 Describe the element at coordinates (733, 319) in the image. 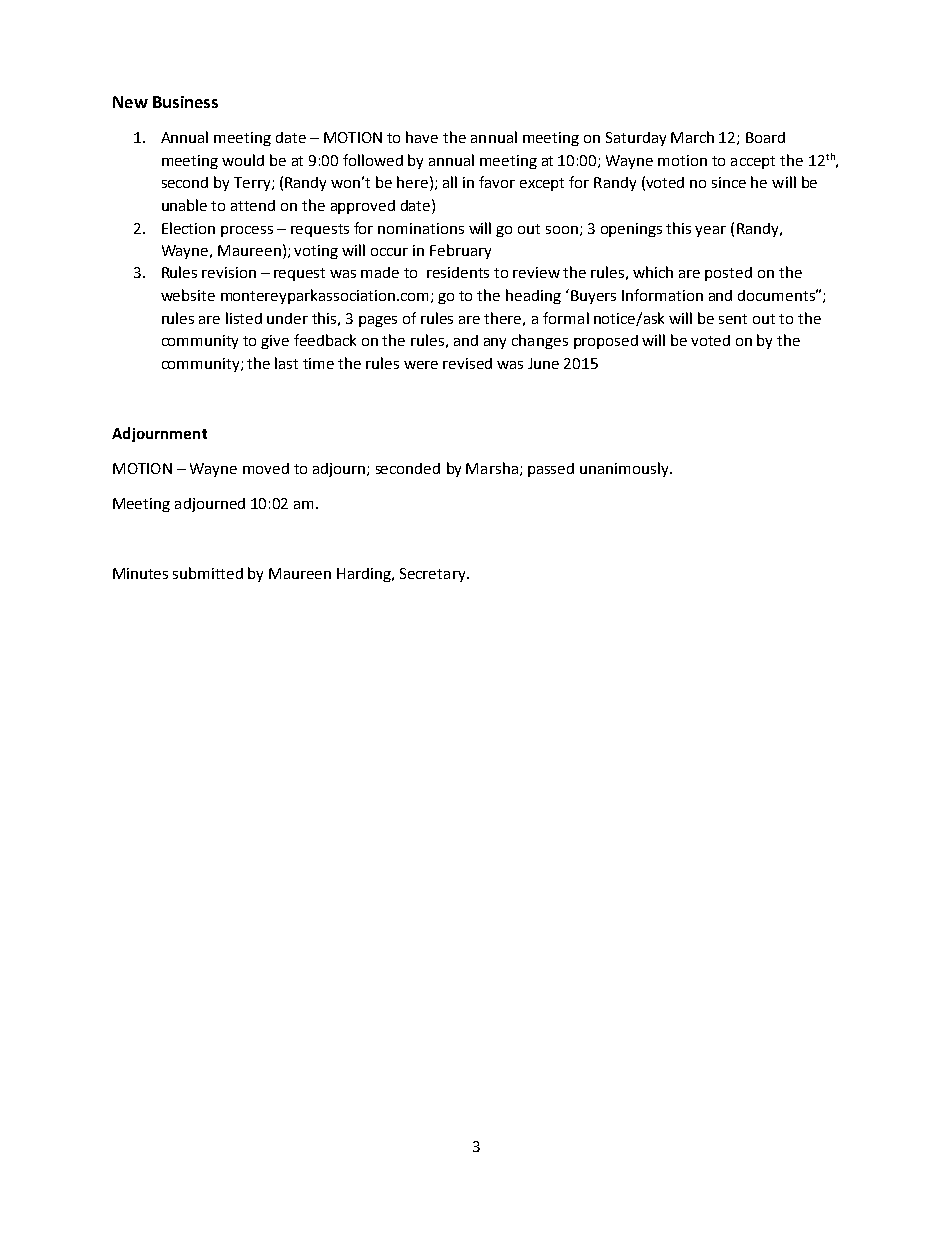

I see `sent` at that location.
